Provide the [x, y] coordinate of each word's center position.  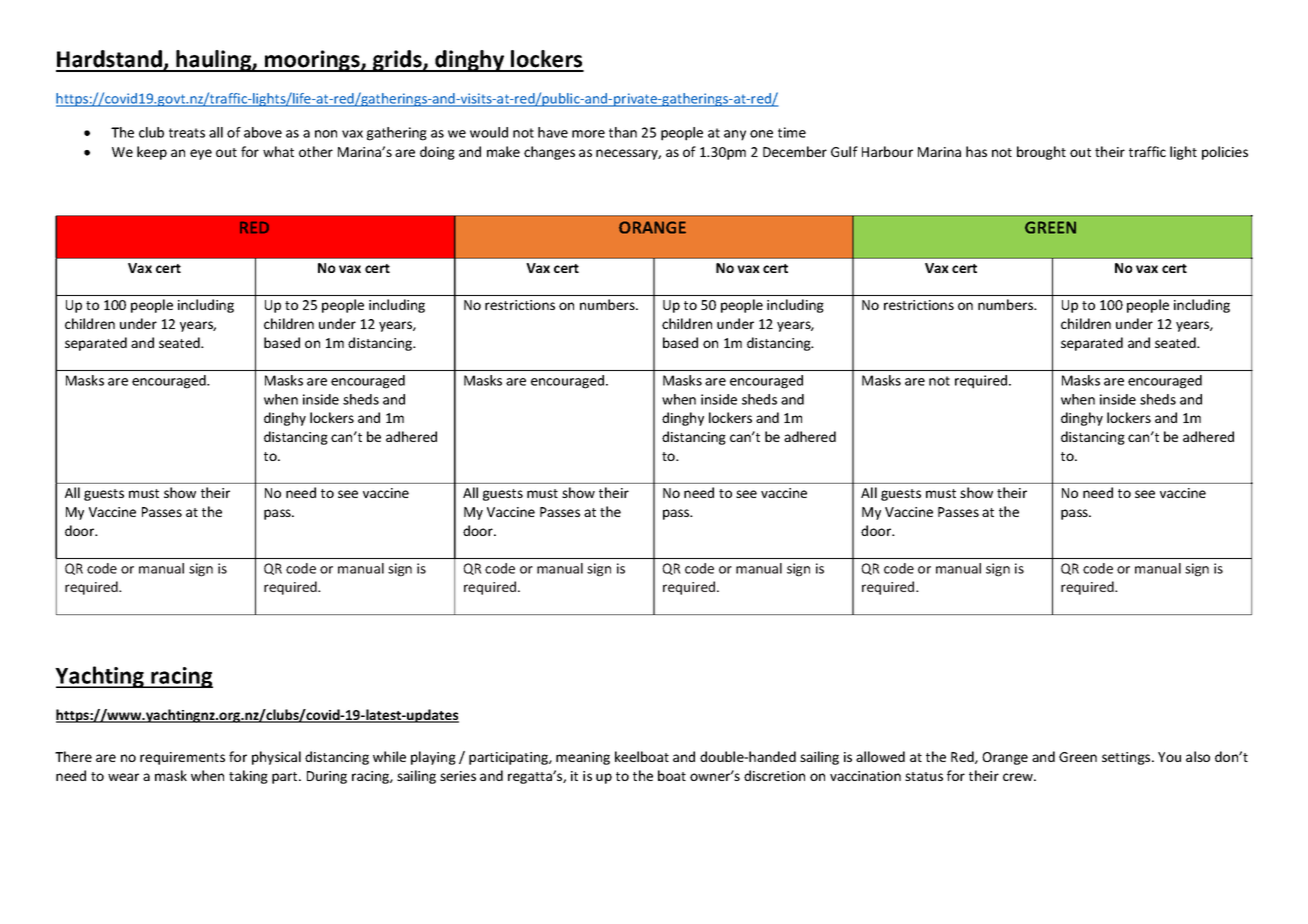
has [976, 151]
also [1198, 756]
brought [1041, 153]
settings [1127, 758]
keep [152, 153]
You [1169, 757]
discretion [774, 775]
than [623, 132]
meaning [583, 758]
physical [276, 758]
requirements [182, 758]
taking [248, 777]
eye [201, 154]
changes [549, 153]
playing [433, 758]
